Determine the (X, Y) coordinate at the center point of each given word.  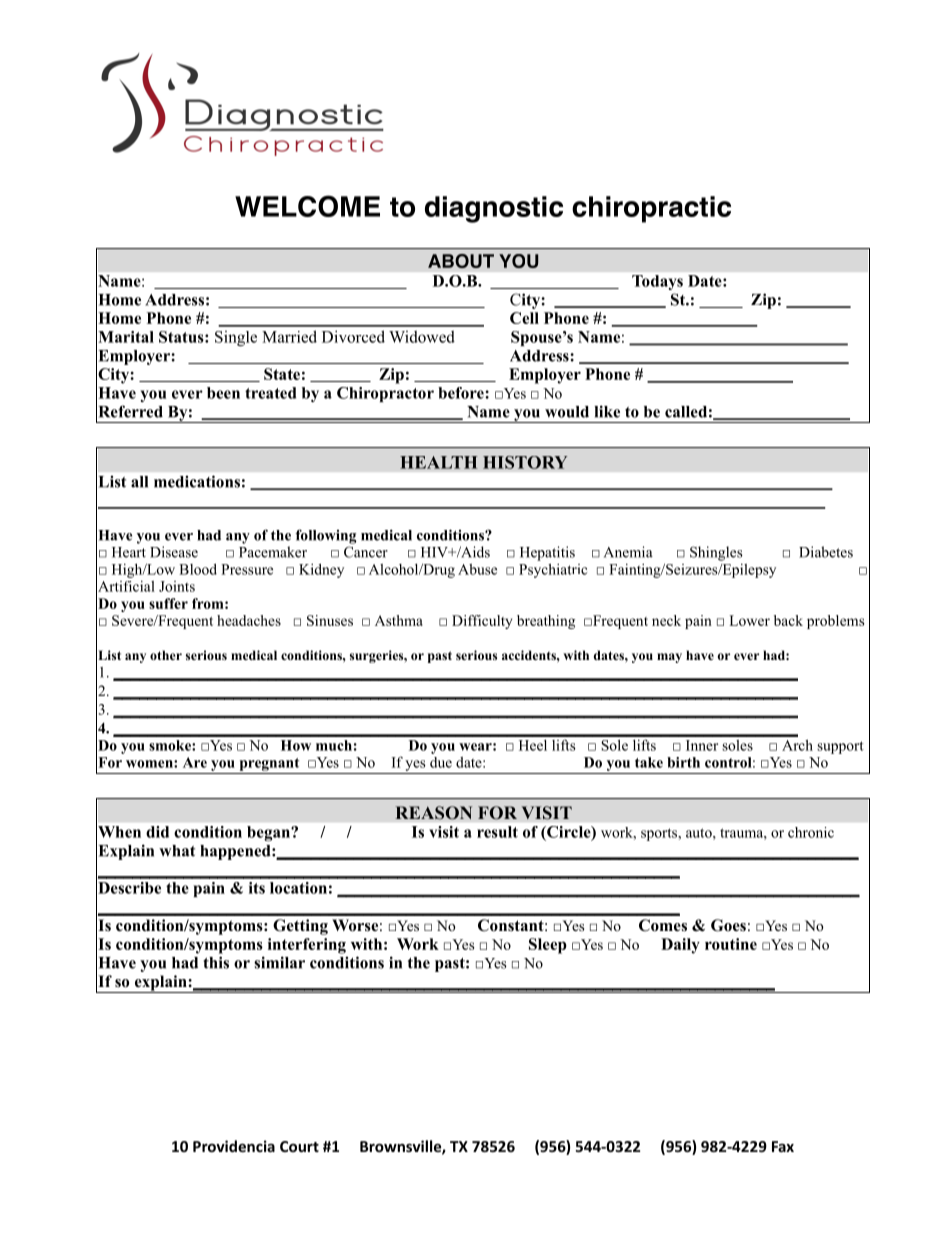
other (166, 655)
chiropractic (651, 209)
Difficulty (482, 622)
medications (197, 481)
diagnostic (494, 209)
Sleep (548, 946)
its (257, 888)
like (607, 411)
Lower (749, 620)
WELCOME (307, 206)
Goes (728, 925)
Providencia (234, 1146)
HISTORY (525, 462)
